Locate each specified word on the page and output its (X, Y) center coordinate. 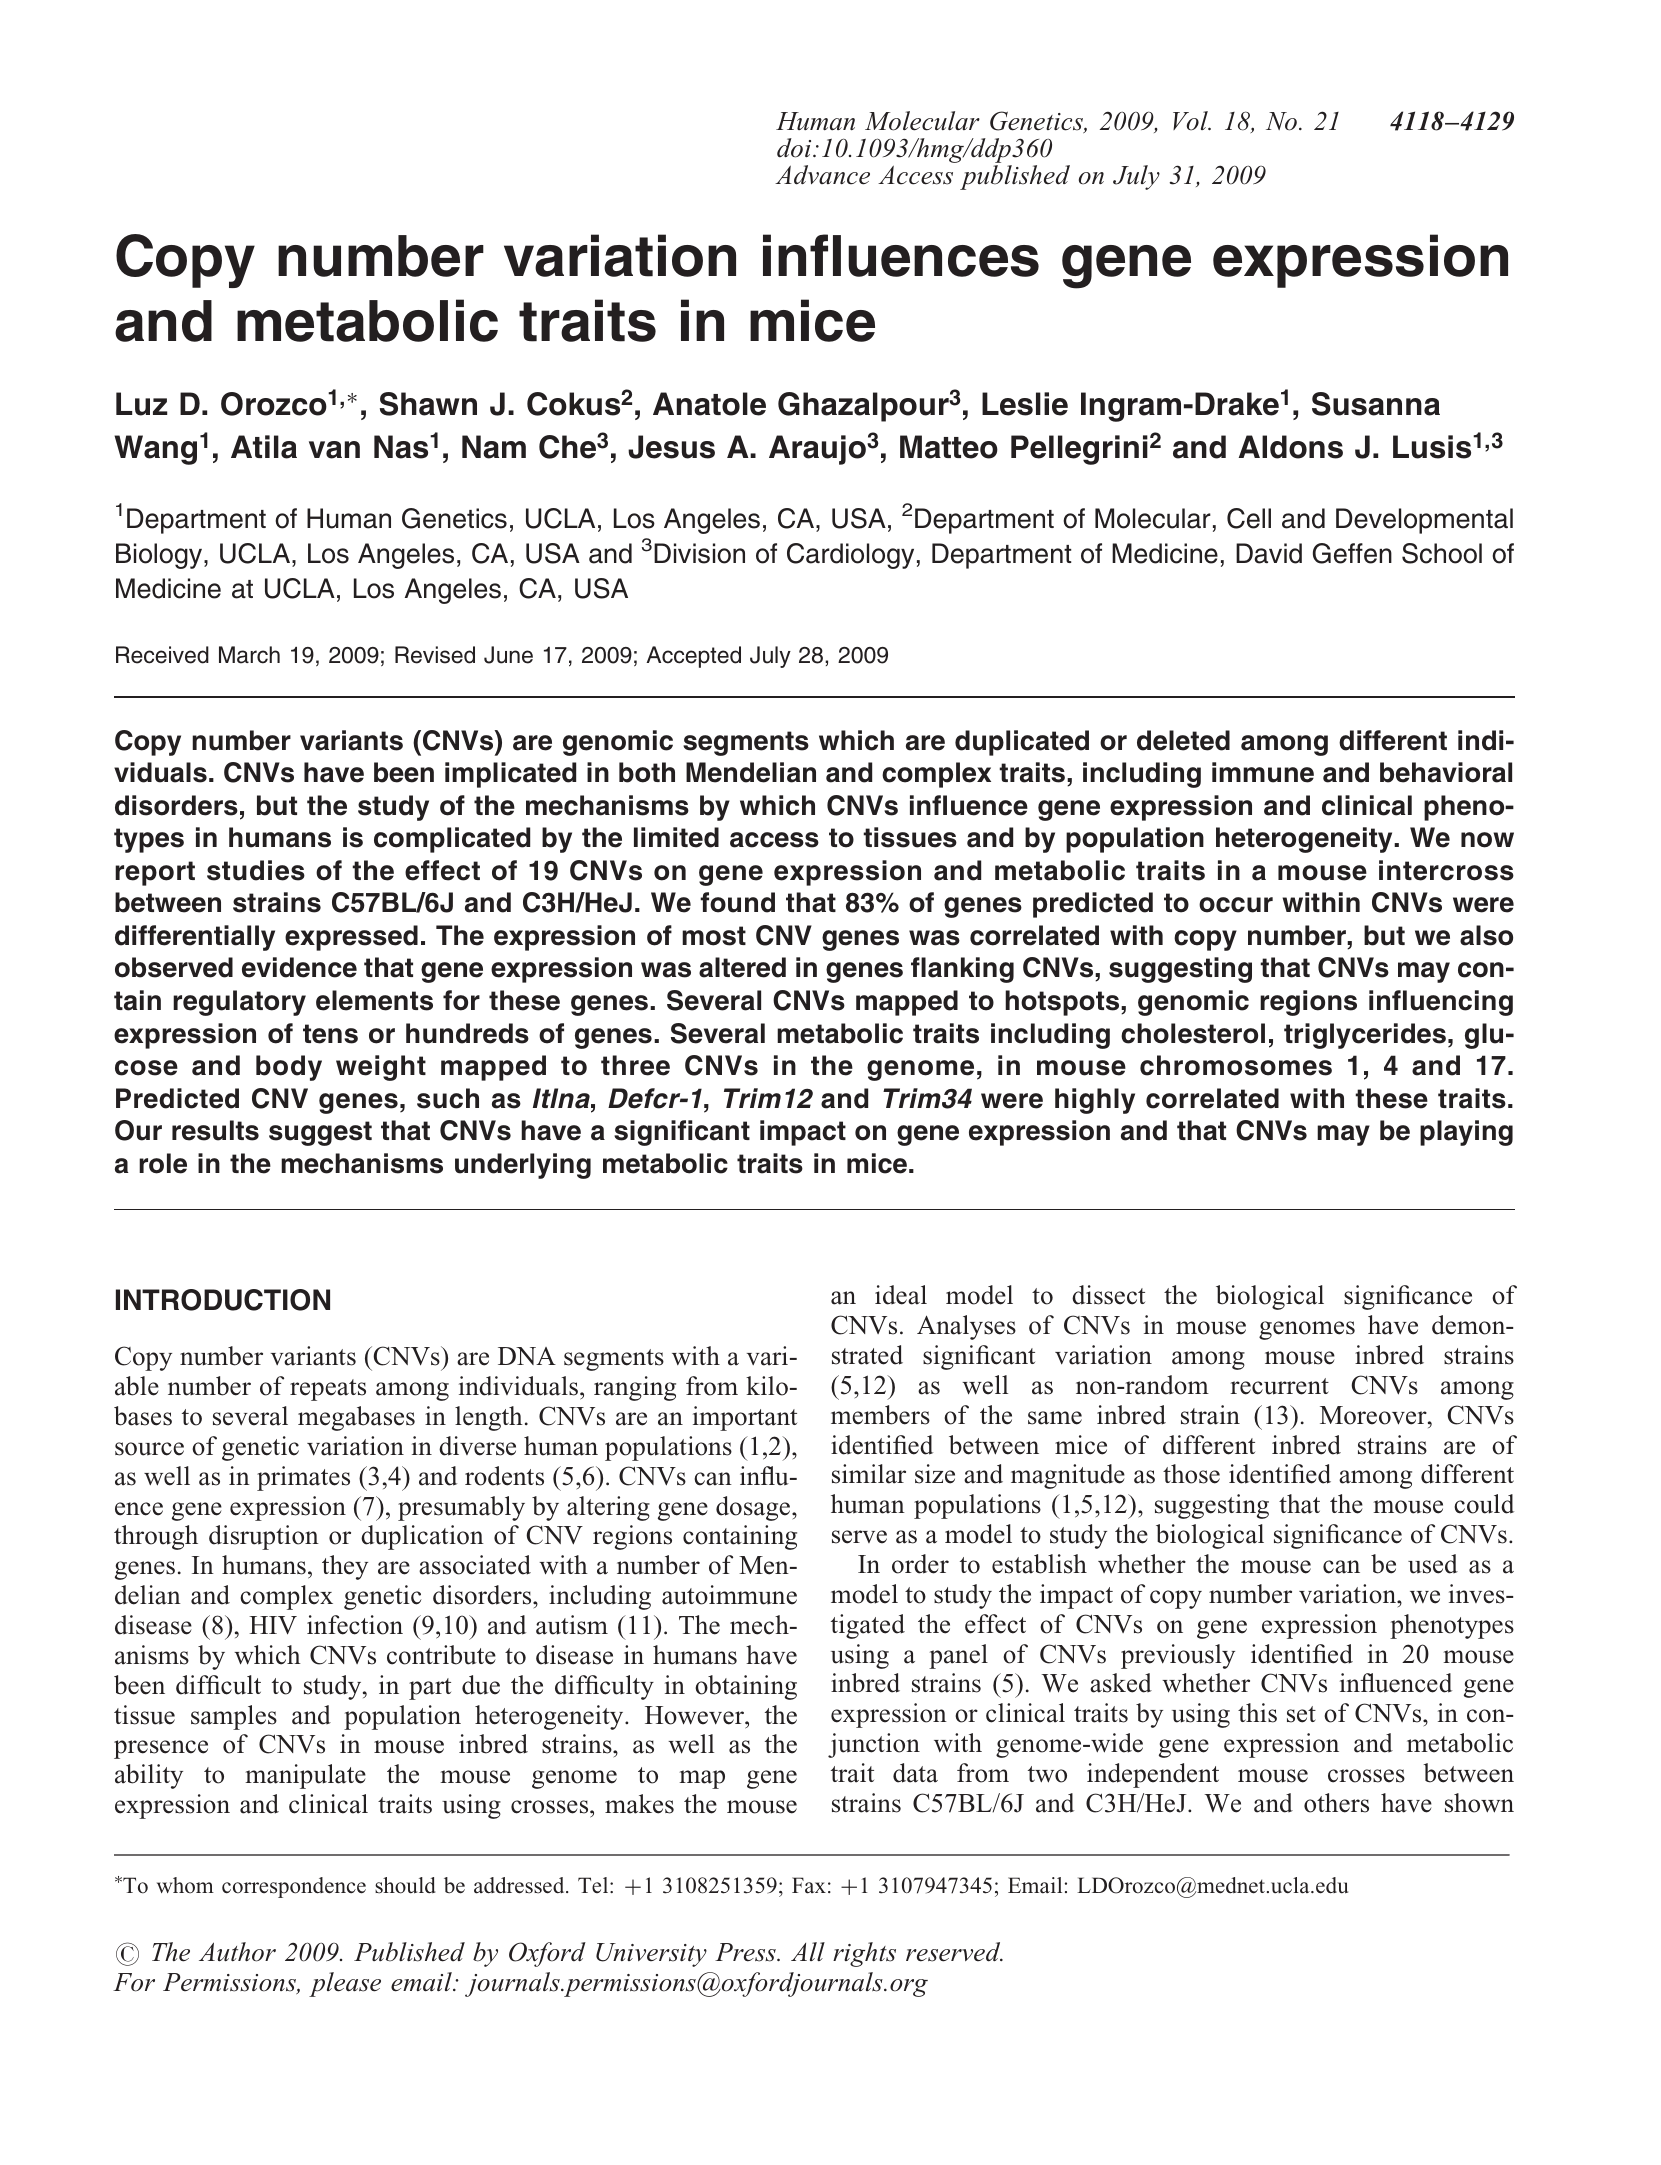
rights (864, 1954)
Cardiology (850, 556)
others (1336, 1803)
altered (742, 967)
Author (237, 1952)
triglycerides (1365, 1036)
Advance (822, 175)
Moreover (1374, 1415)
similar (869, 1474)
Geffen (1352, 553)
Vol (1191, 121)
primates (303, 1478)
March (249, 655)
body (289, 1068)
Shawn (428, 404)
